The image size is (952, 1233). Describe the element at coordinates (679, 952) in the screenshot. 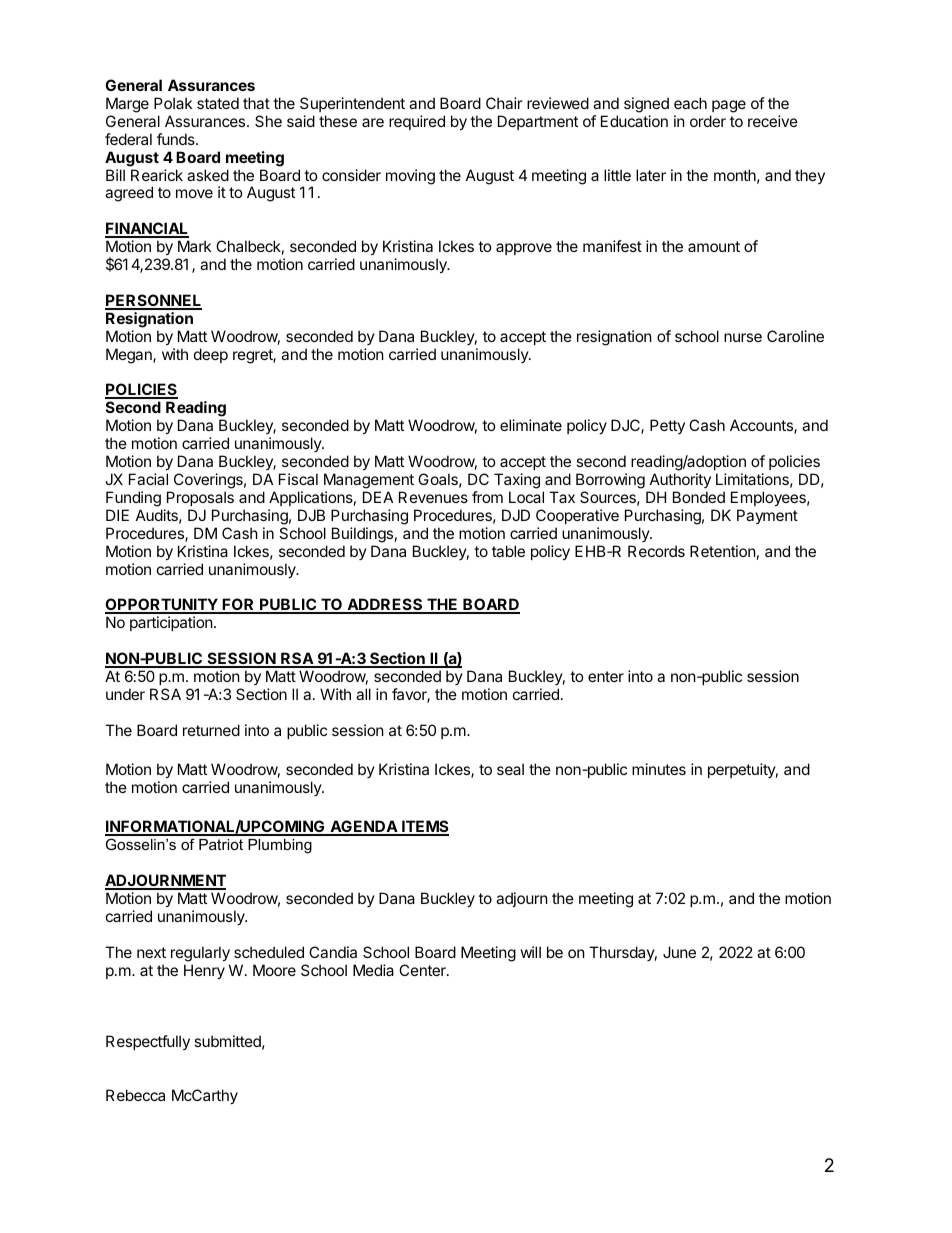

I see `June` at that location.
